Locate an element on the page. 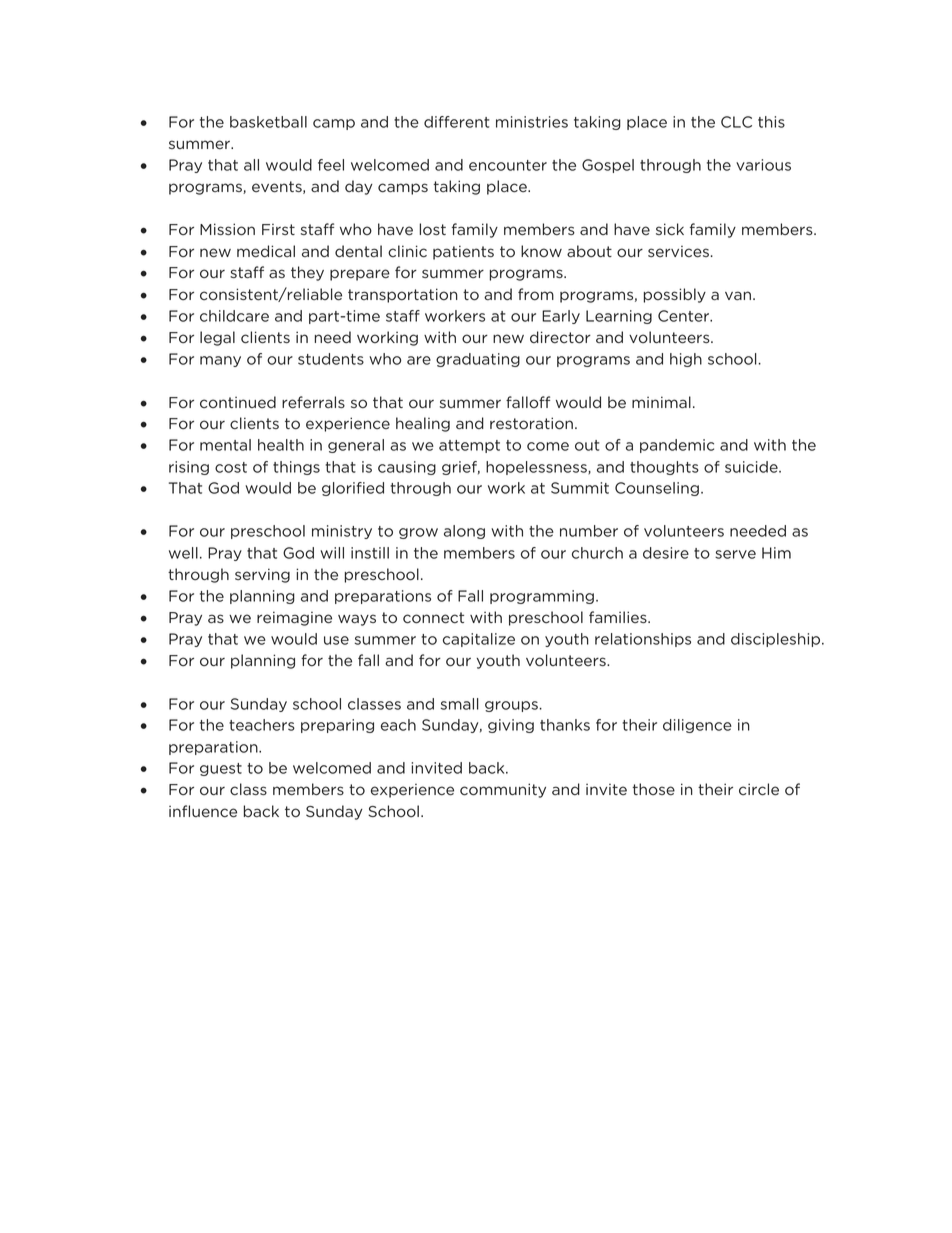 The image size is (952, 1233). capitalize is located at coordinates (479, 640).
